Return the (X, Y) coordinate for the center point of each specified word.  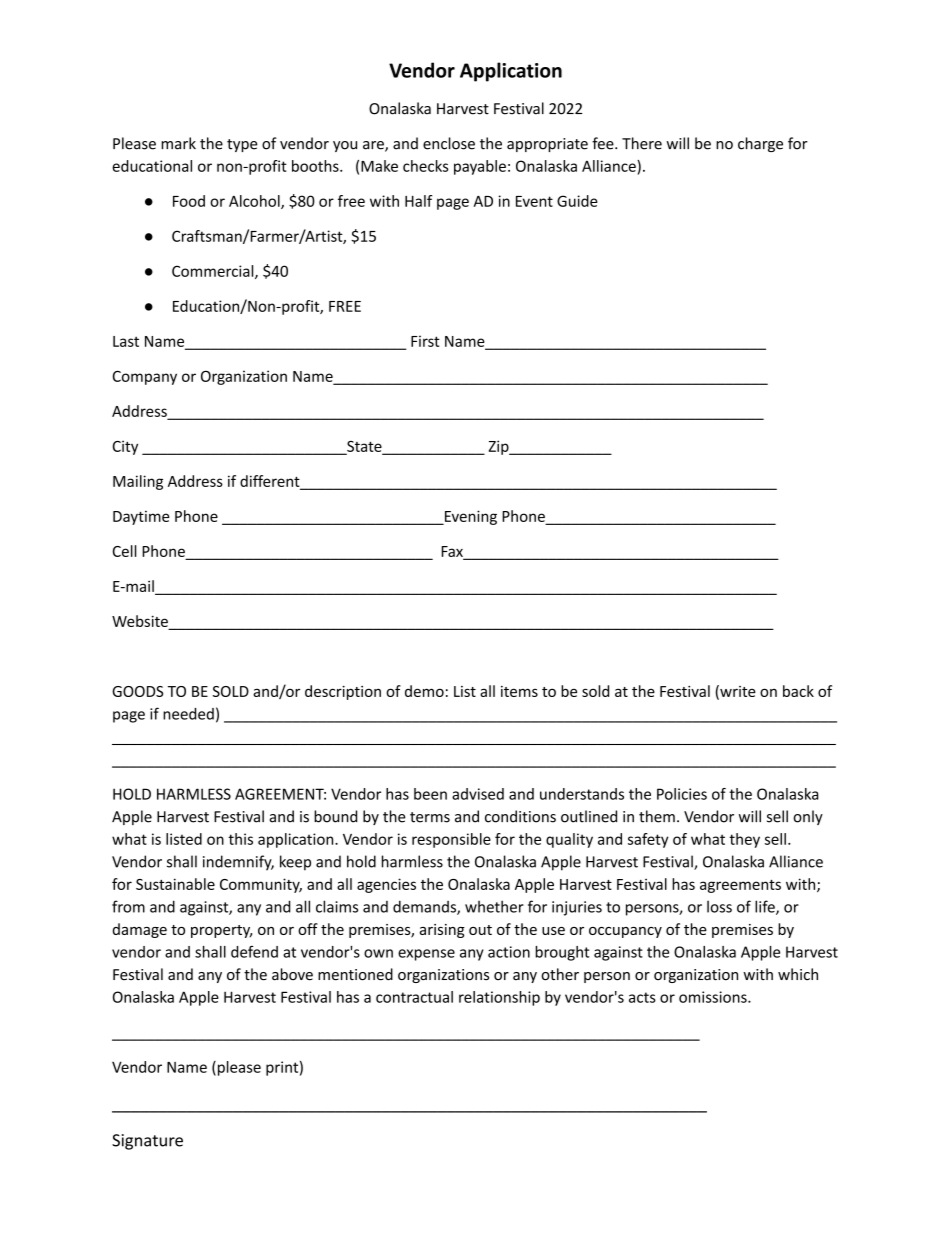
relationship (499, 998)
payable (480, 167)
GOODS (137, 691)
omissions (714, 997)
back (798, 691)
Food (189, 201)
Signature (147, 1142)
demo (424, 691)
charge (760, 144)
